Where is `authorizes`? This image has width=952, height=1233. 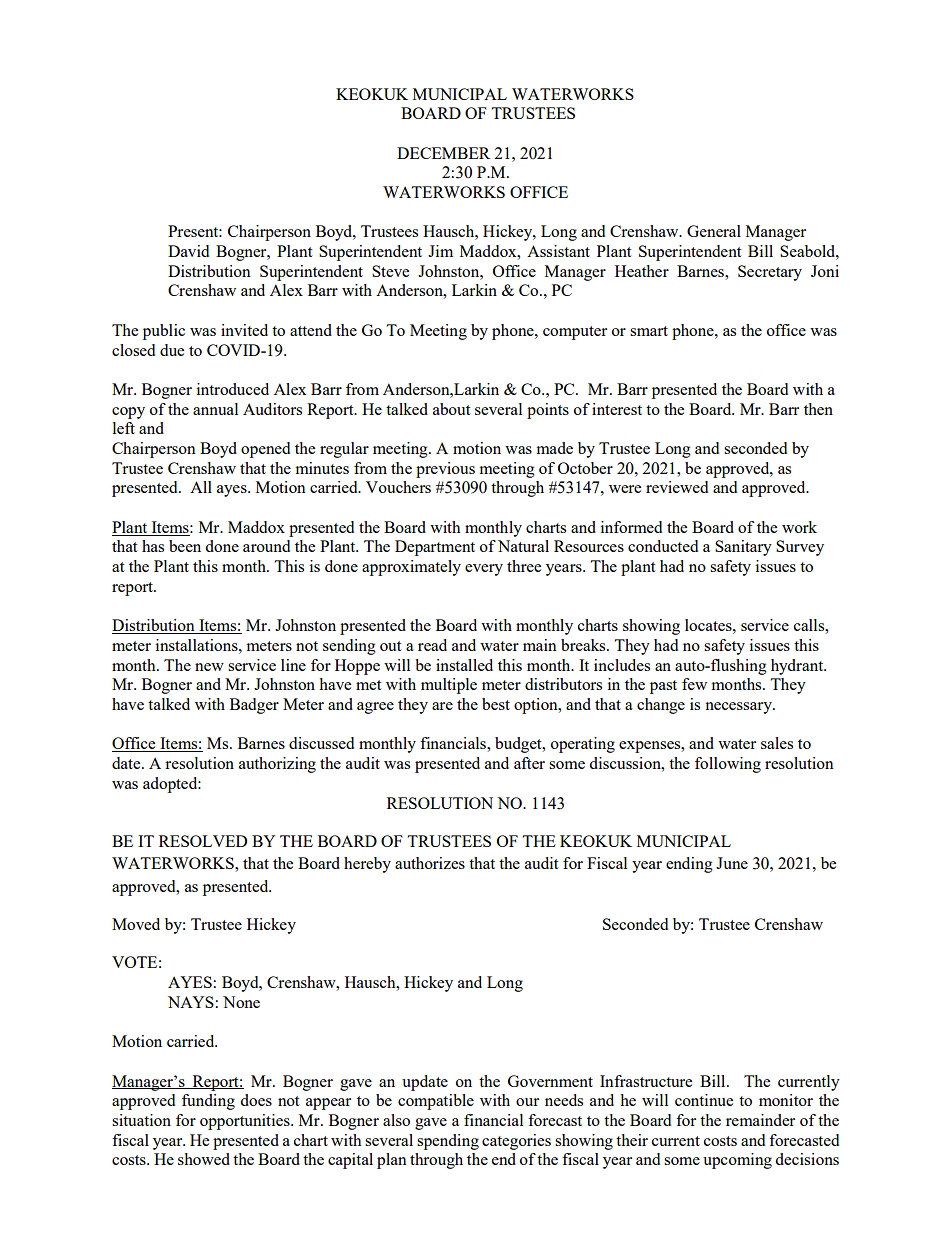
authorizes is located at coordinates (430, 863).
